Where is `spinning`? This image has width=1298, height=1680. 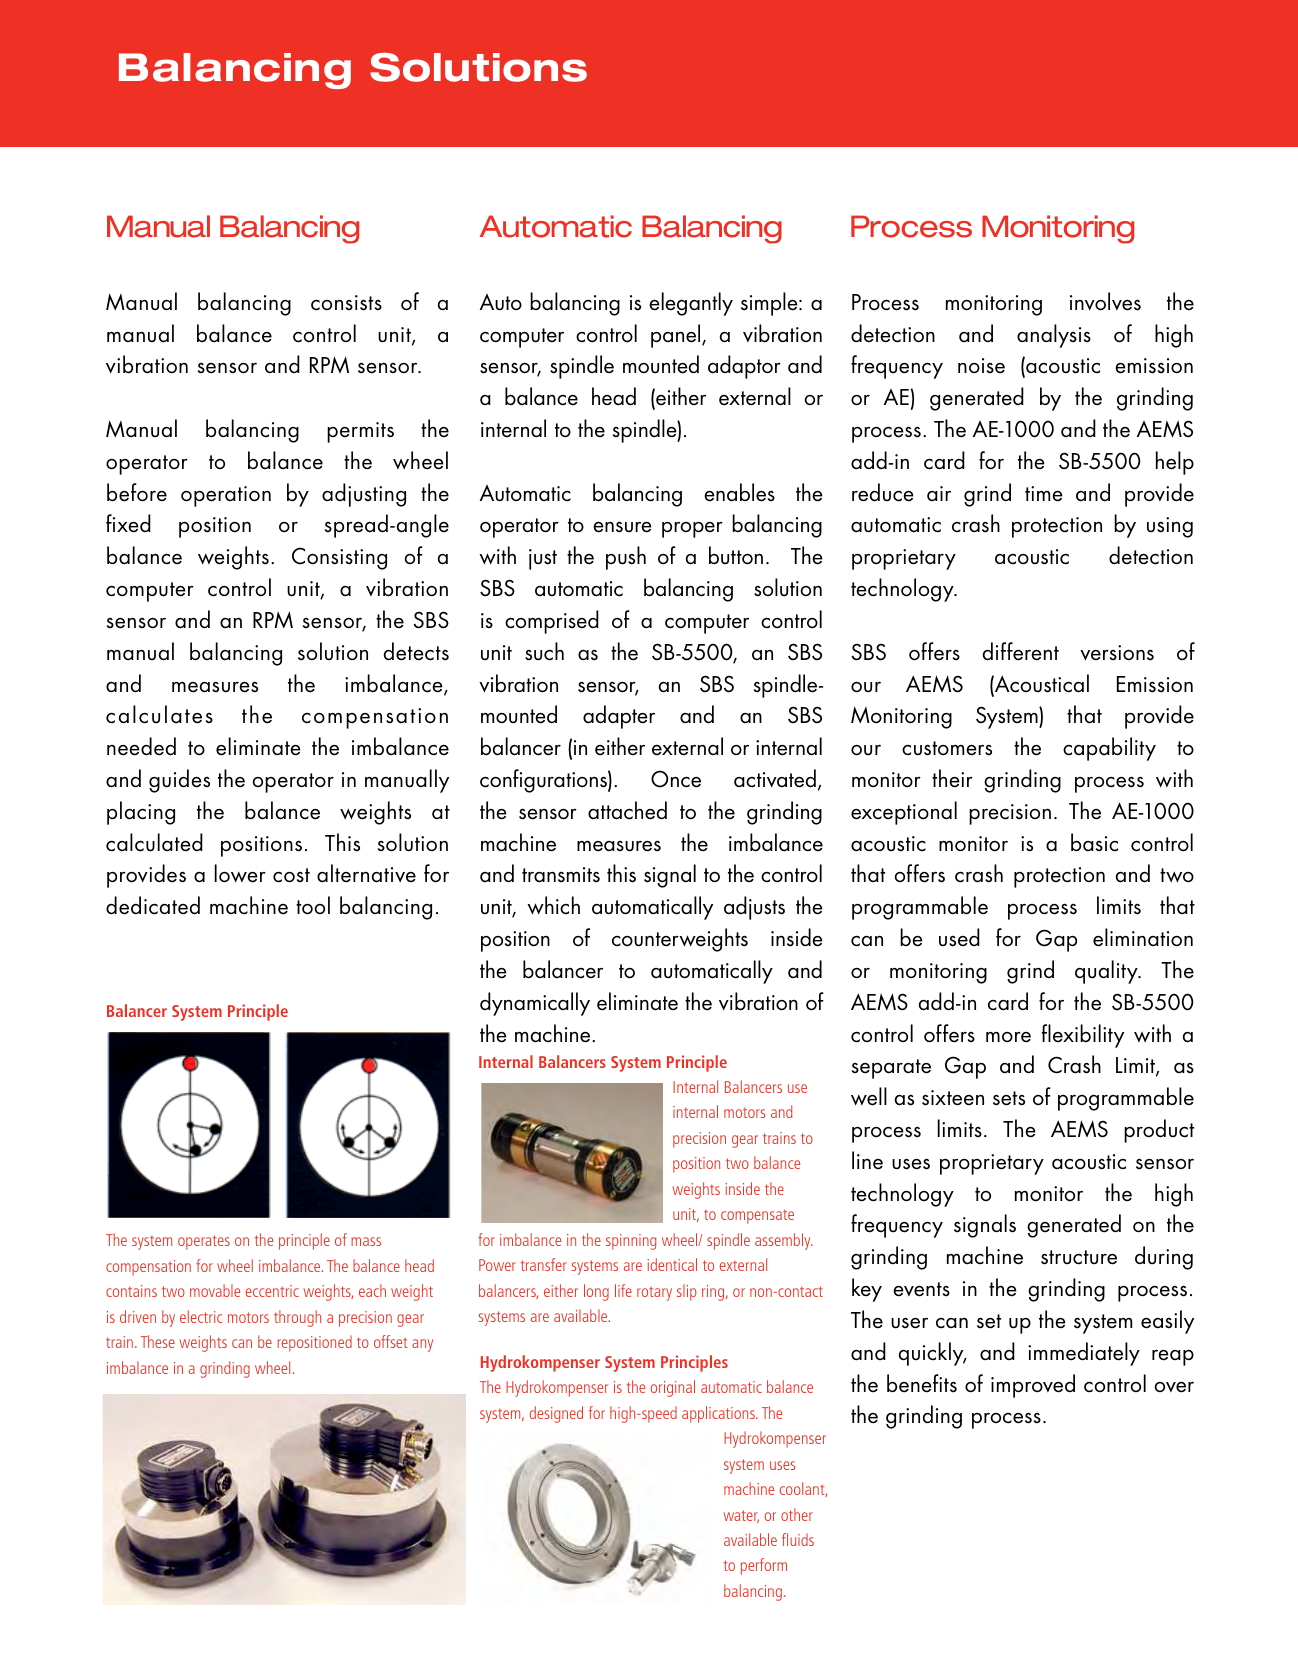
spinning is located at coordinates (631, 1242).
